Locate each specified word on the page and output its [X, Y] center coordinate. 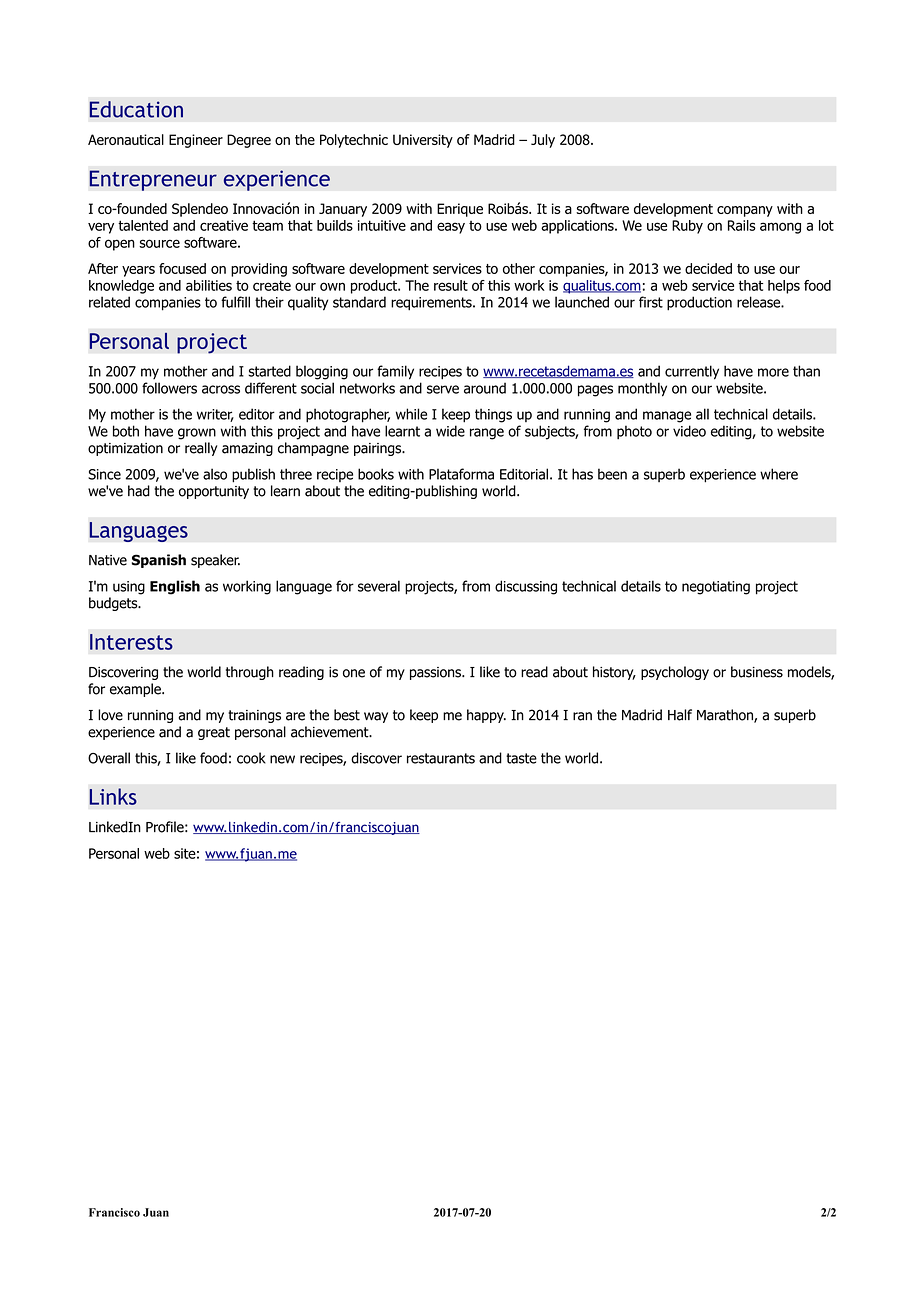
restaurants [441, 758]
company [745, 211]
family [395, 372]
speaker [215, 561]
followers [169, 388]
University [423, 141]
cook [251, 758]
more [773, 372]
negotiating [716, 588]
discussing [526, 587]
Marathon [726, 716]
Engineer [196, 141]
